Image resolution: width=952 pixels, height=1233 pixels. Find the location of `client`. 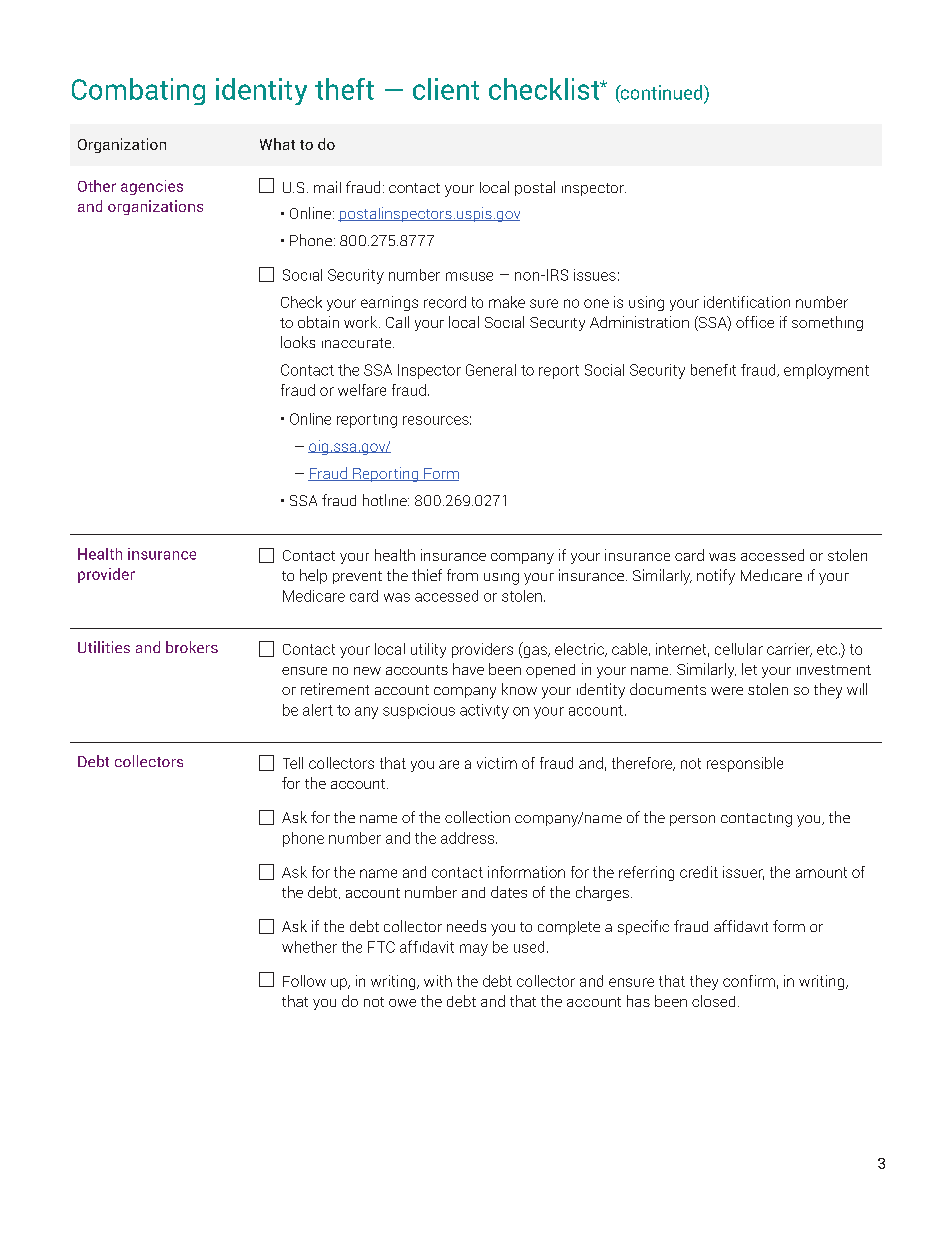

client is located at coordinates (446, 89).
